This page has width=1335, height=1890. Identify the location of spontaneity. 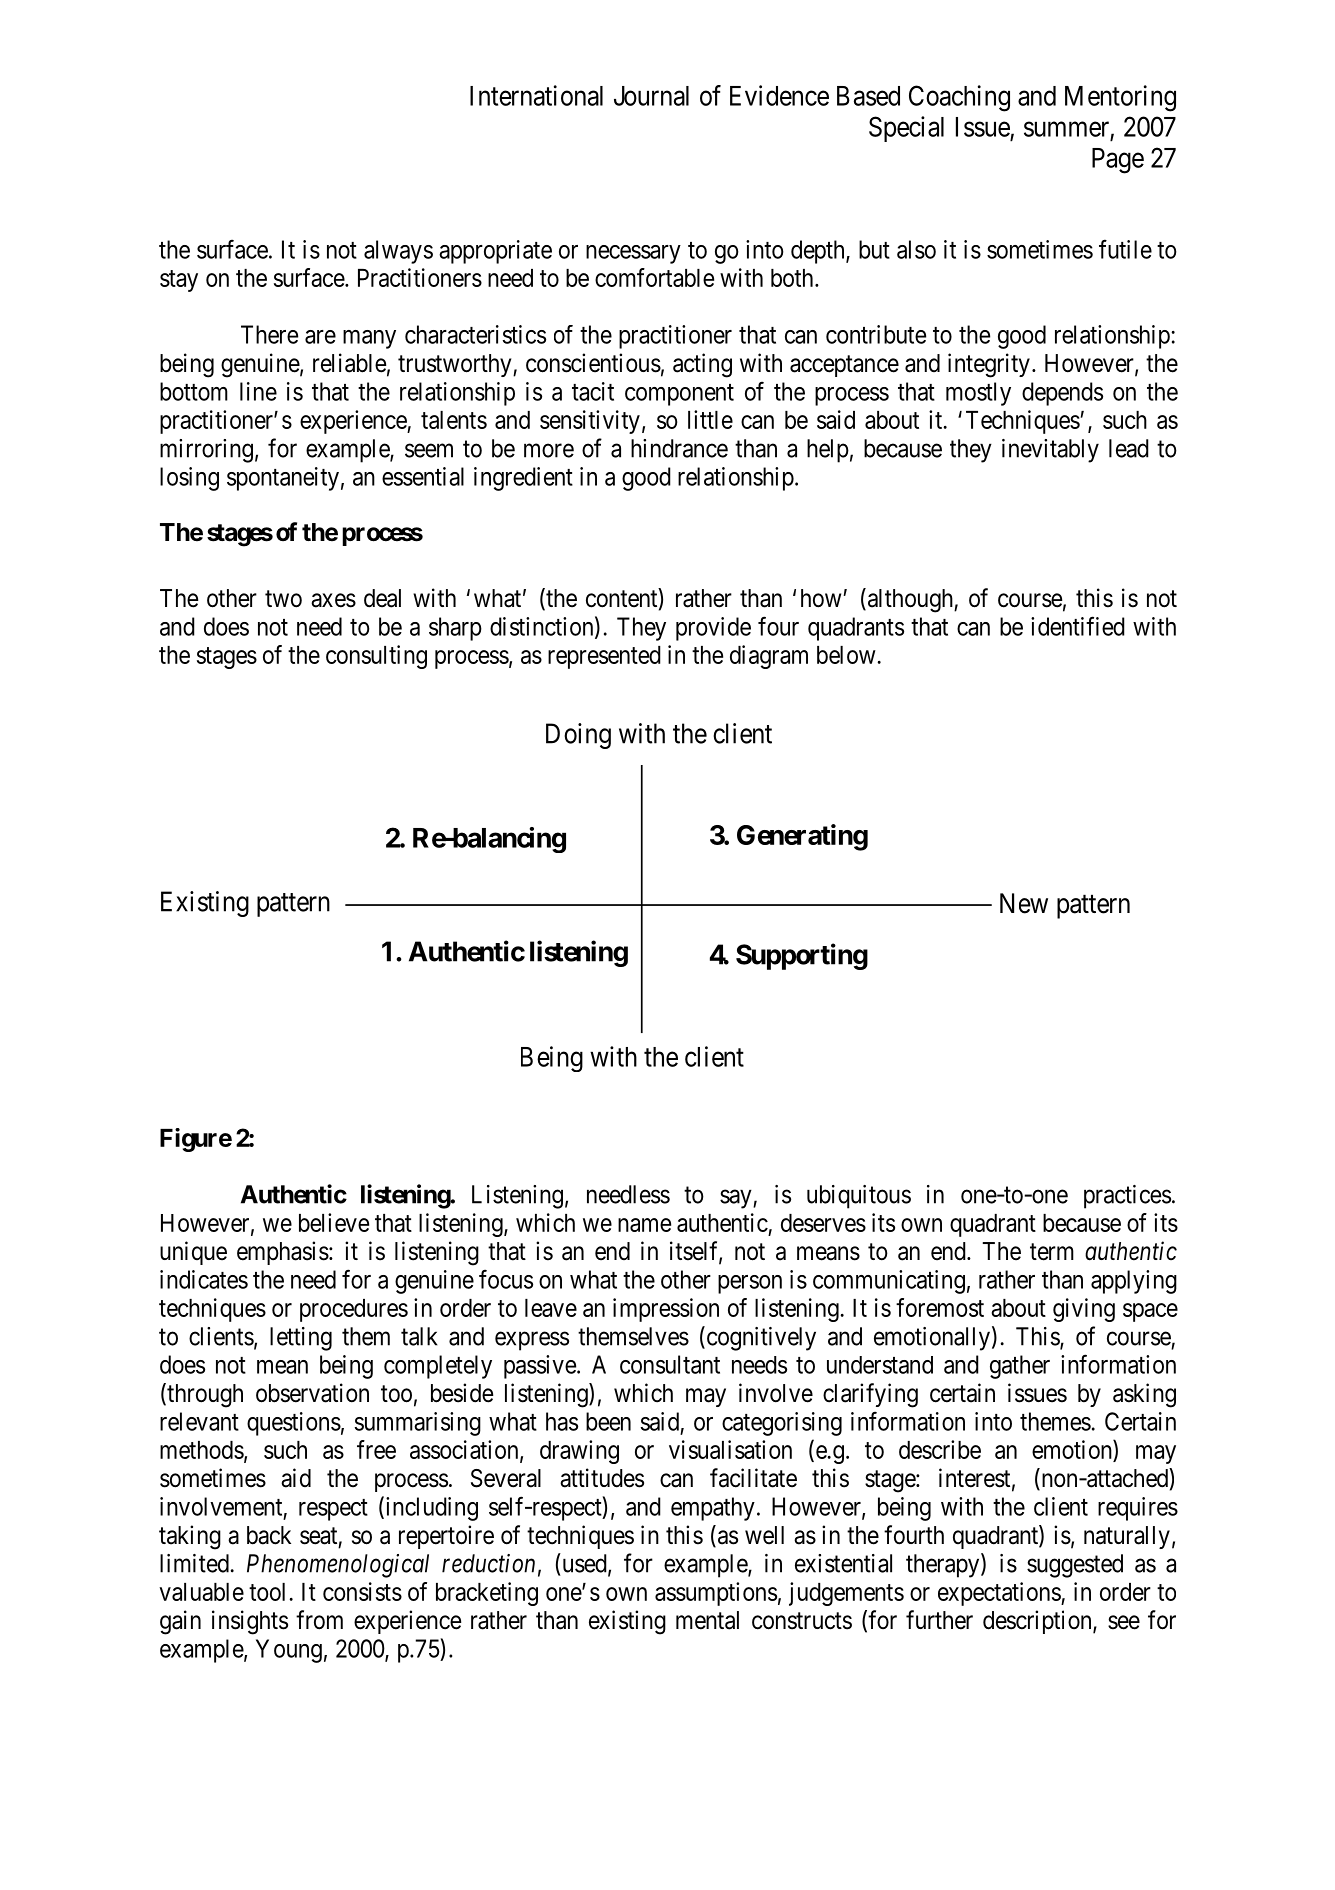
(283, 479).
